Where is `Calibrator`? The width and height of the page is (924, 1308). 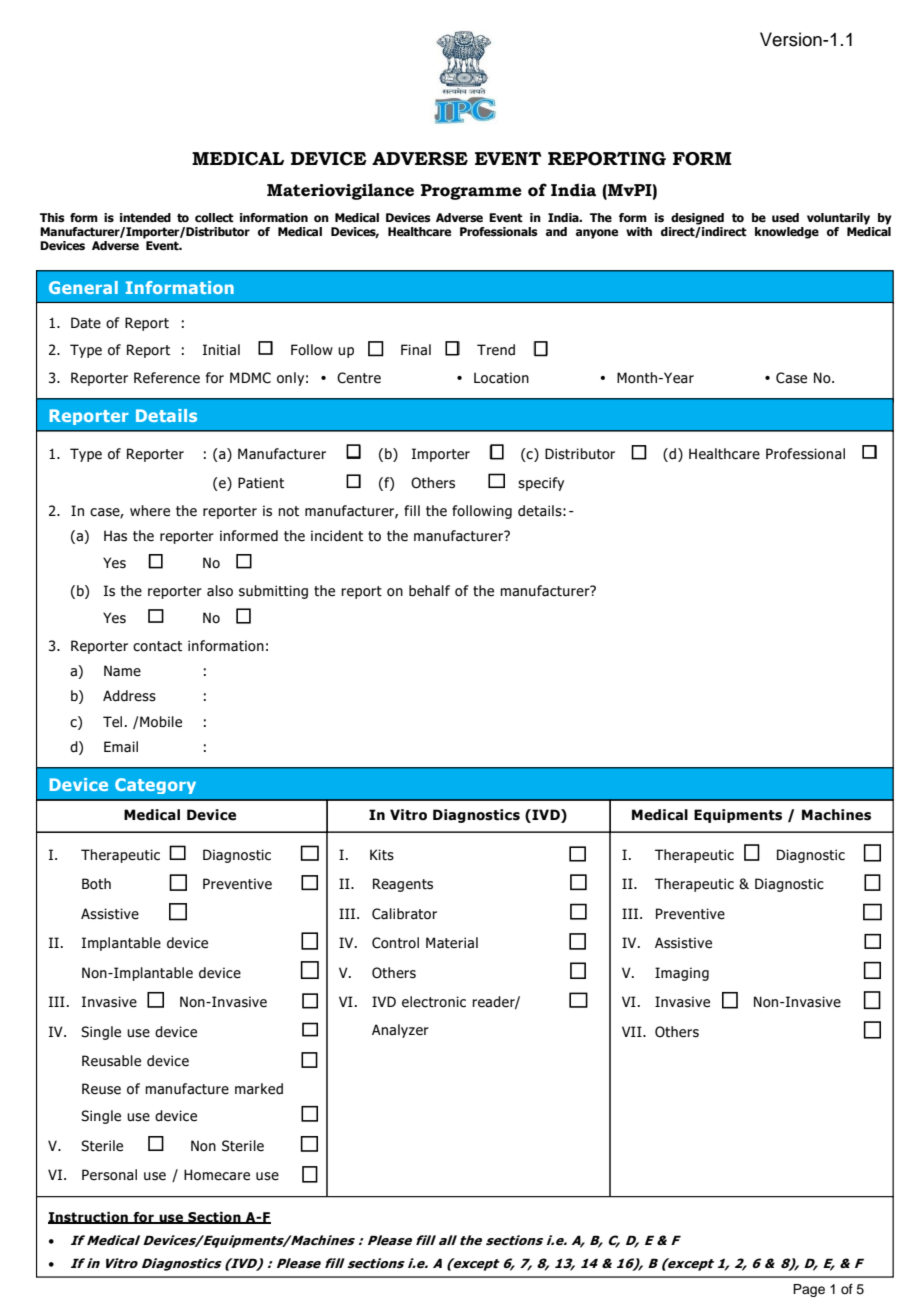 Calibrator is located at coordinates (404, 914).
